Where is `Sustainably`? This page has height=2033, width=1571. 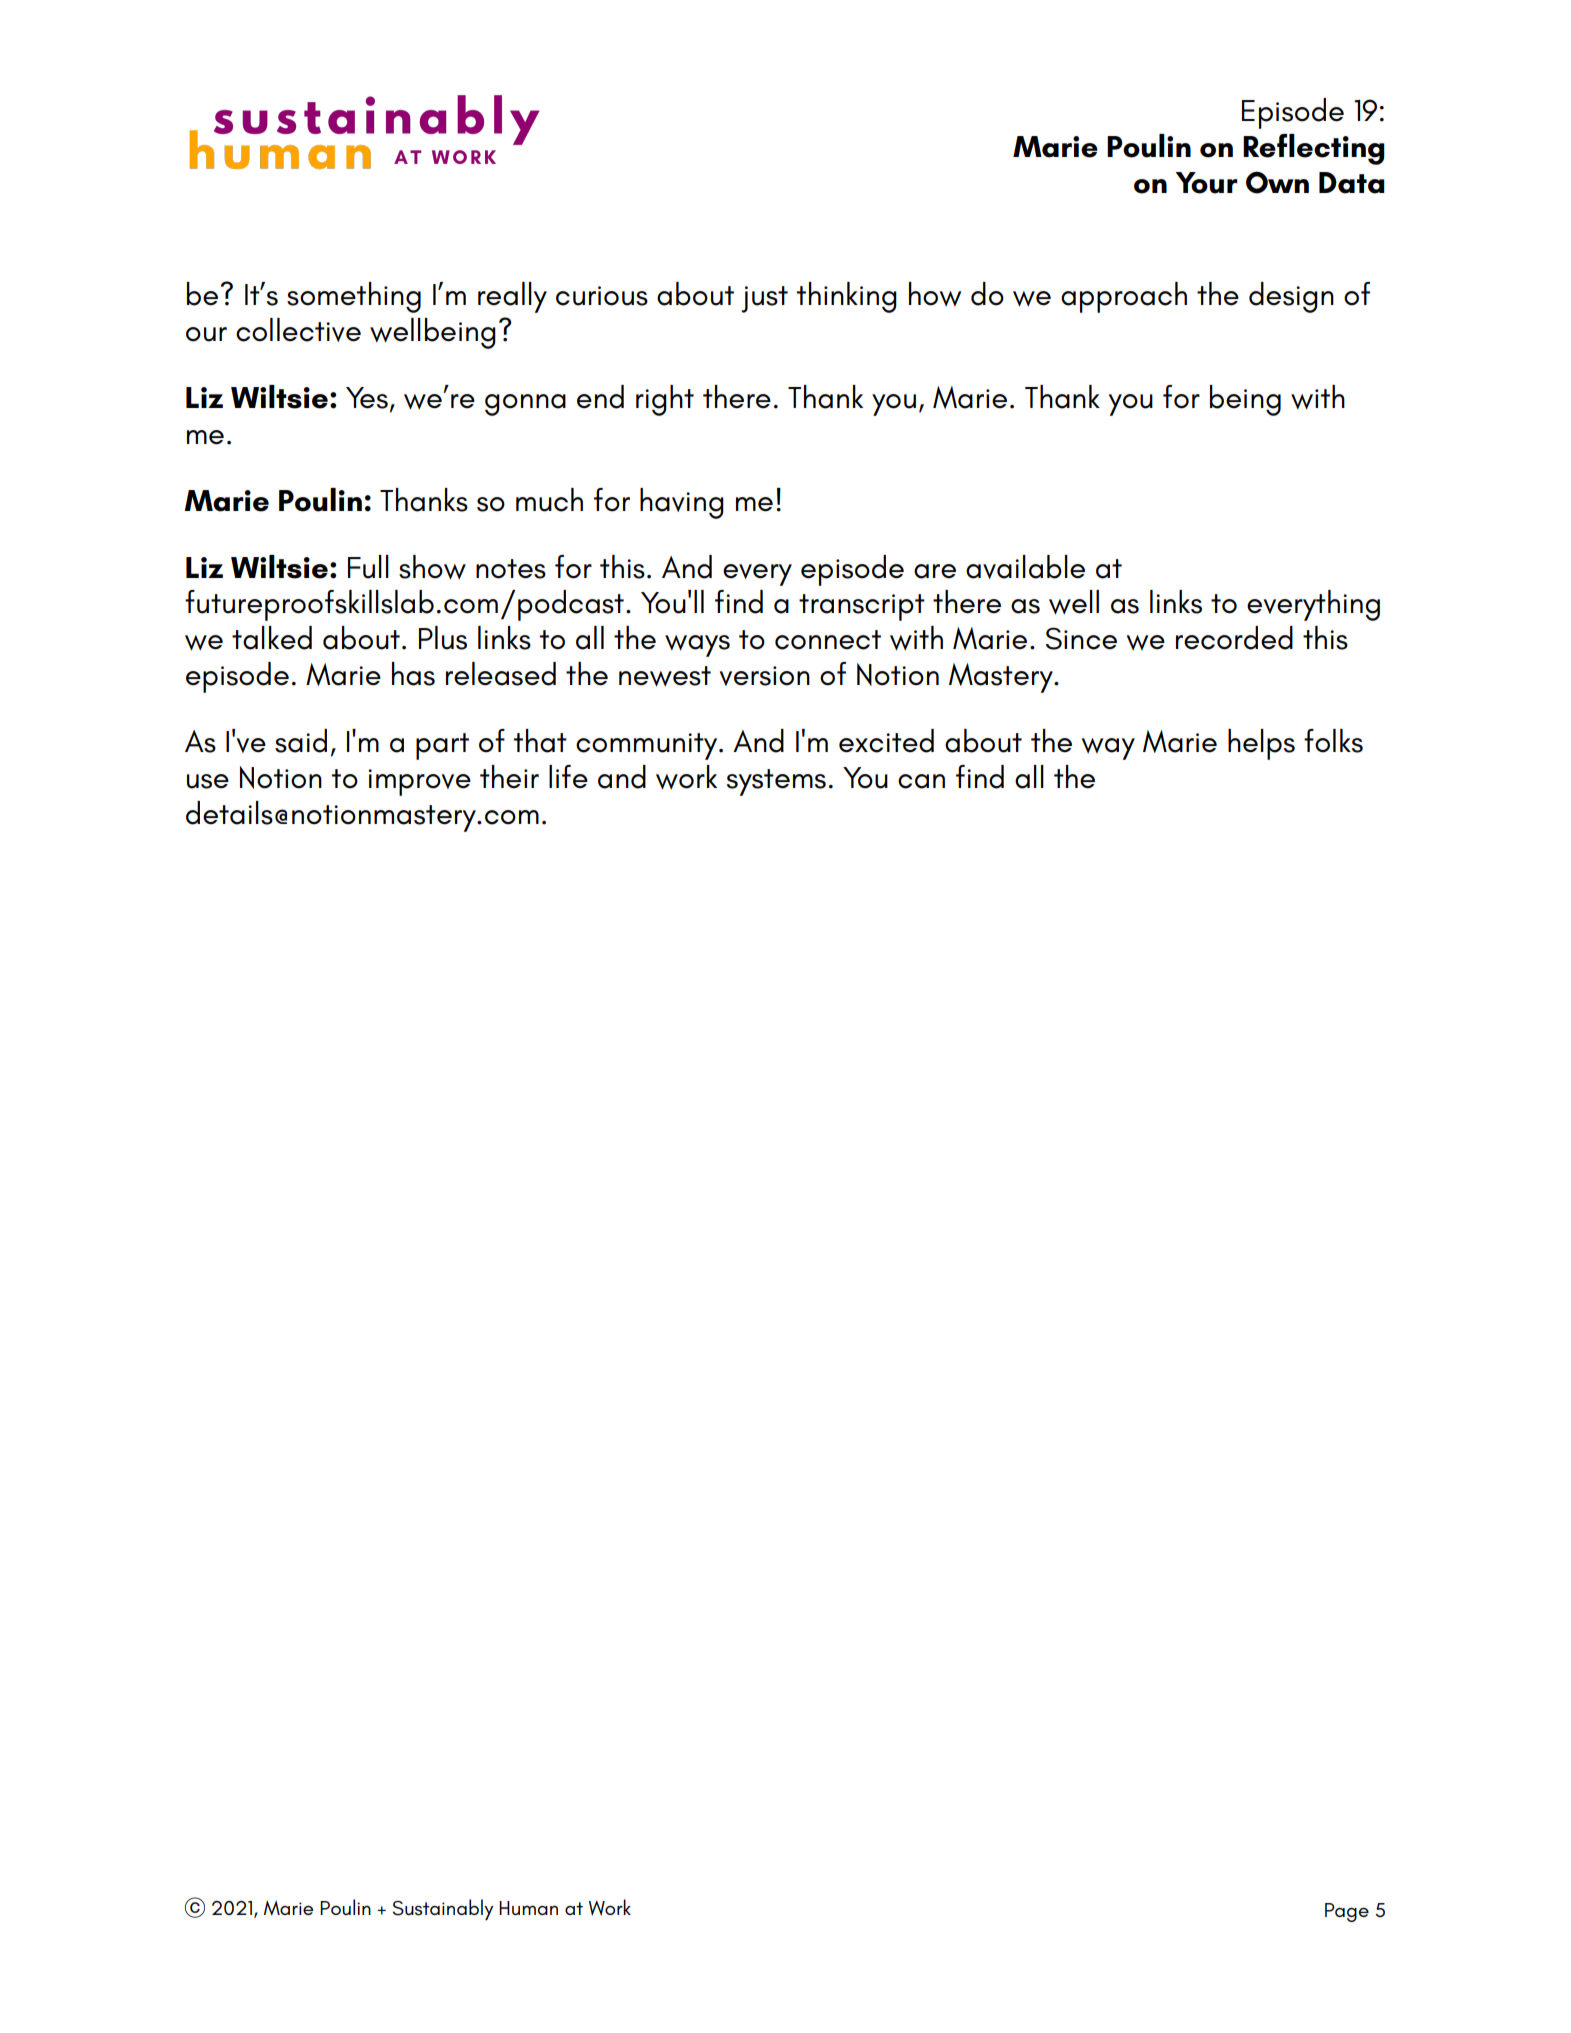
Sustainably is located at coordinates (443, 1909).
